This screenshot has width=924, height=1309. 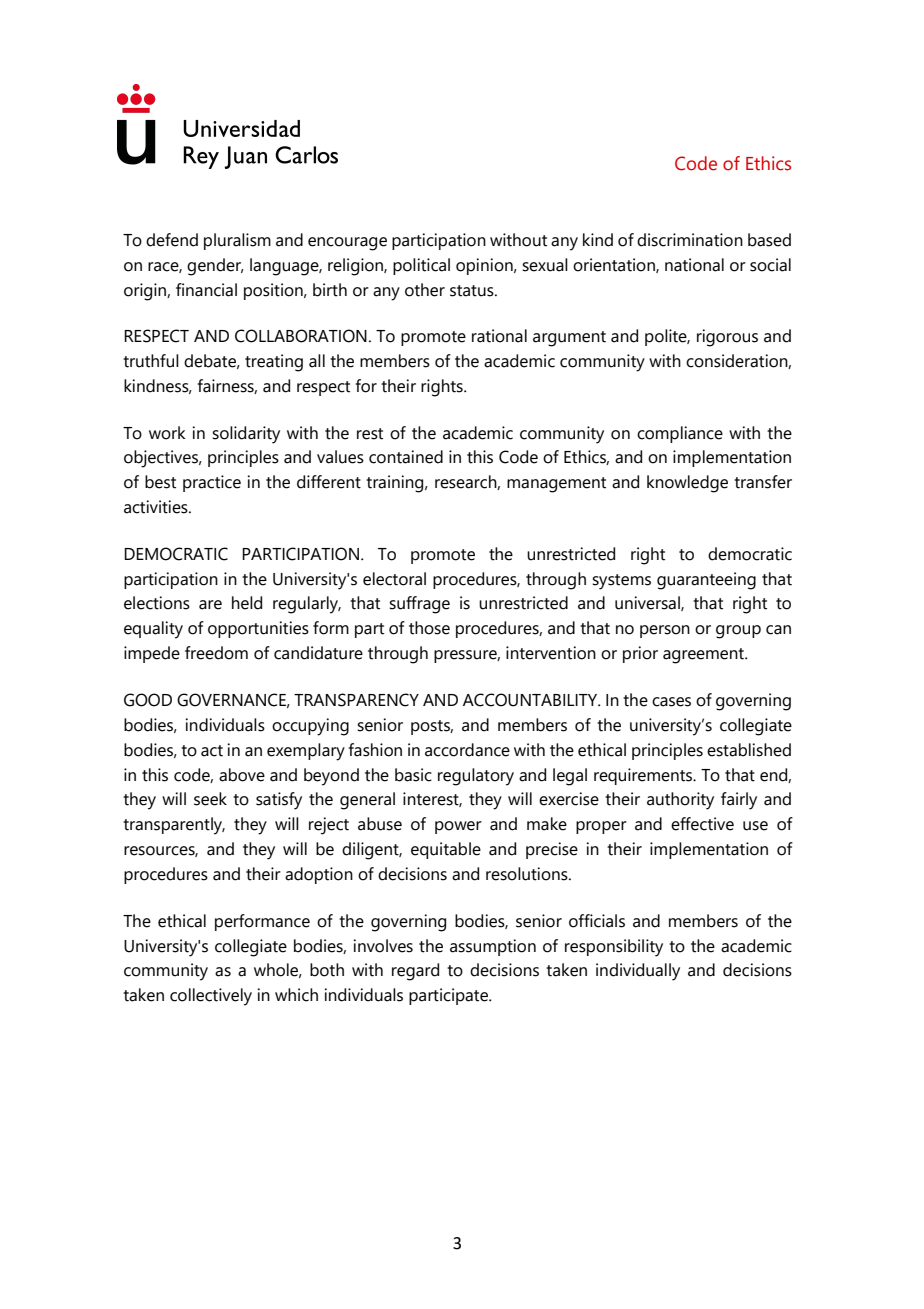 I want to click on individually, so click(x=638, y=972).
